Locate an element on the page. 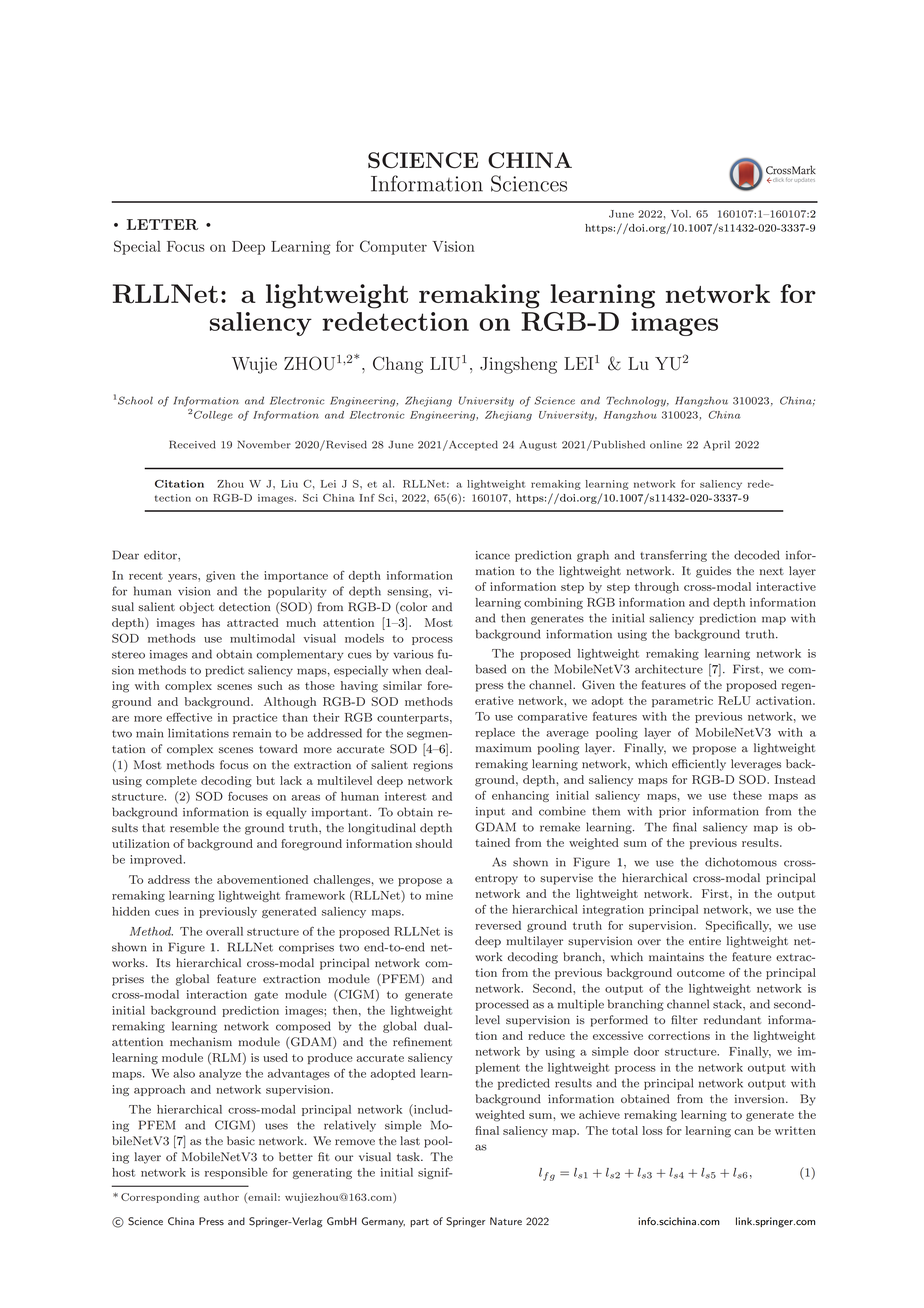  author is located at coordinates (221, 1197).
